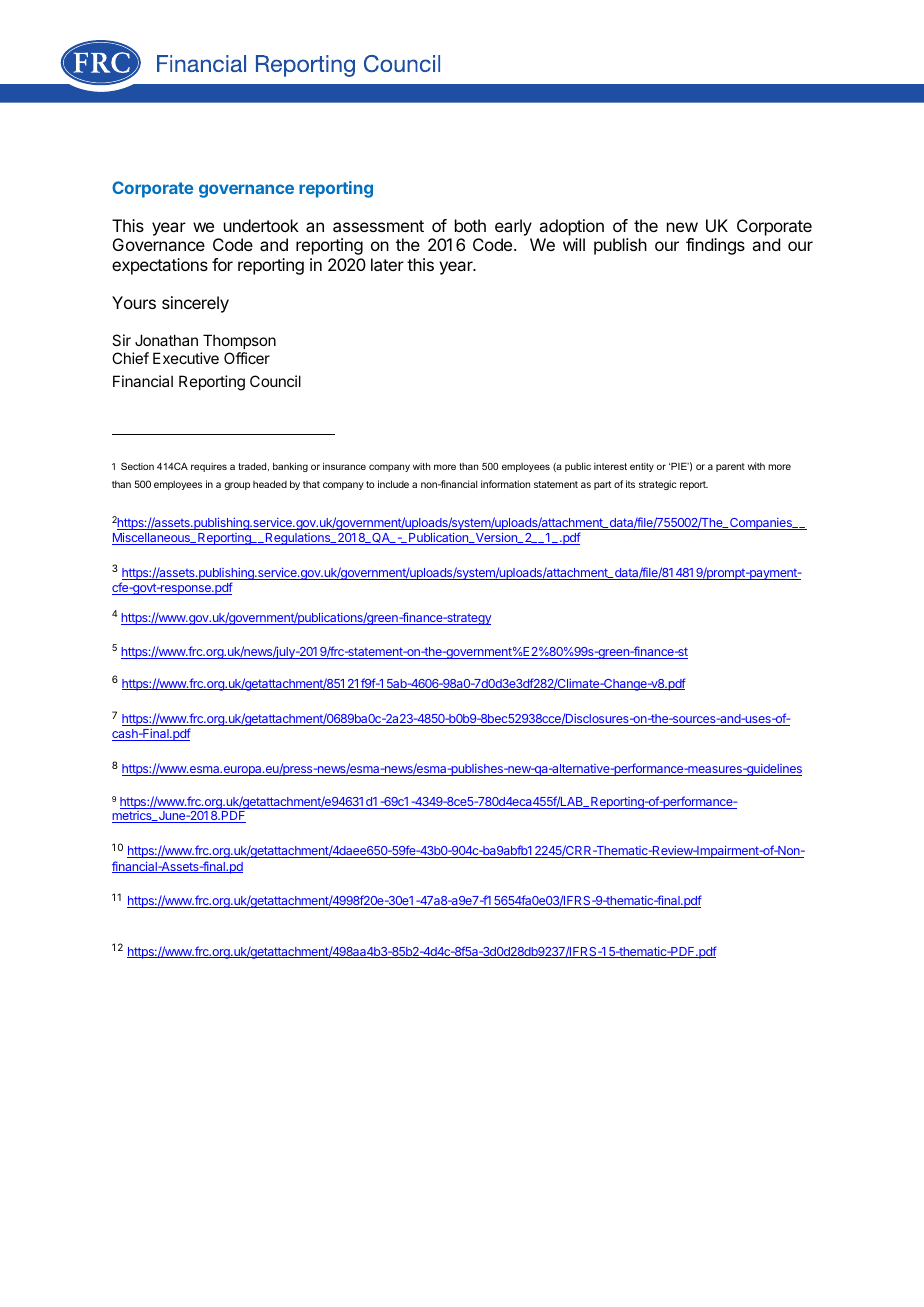 This document has width=924, height=1307. Describe the element at coordinates (393, 484) in the document. I see `include` at that location.
